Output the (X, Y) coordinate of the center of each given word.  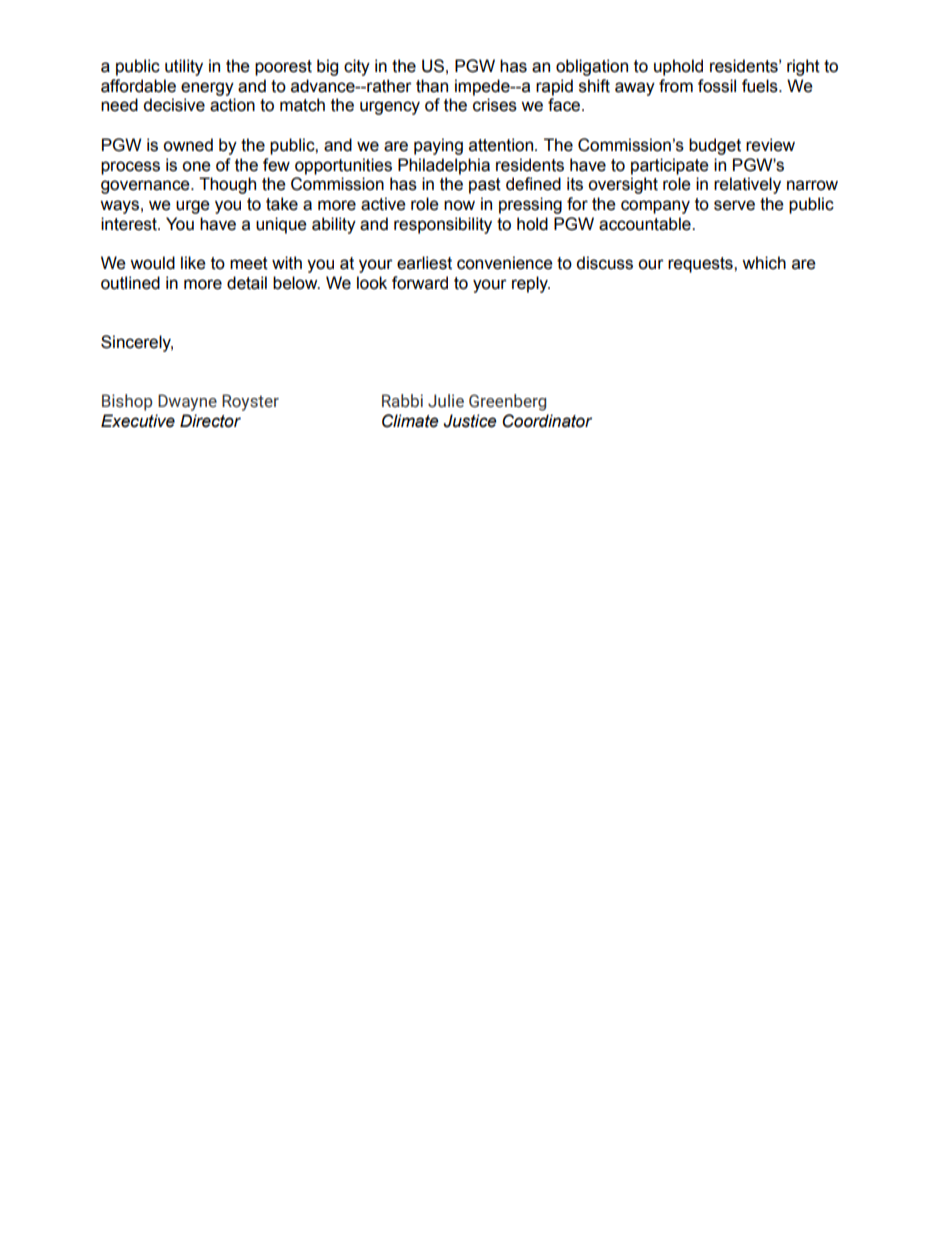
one (196, 166)
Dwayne (187, 402)
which (764, 263)
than (432, 86)
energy (207, 89)
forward (420, 283)
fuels (761, 86)
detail (247, 283)
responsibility (443, 225)
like (193, 263)
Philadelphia (444, 166)
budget (715, 146)
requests (701, 265)
